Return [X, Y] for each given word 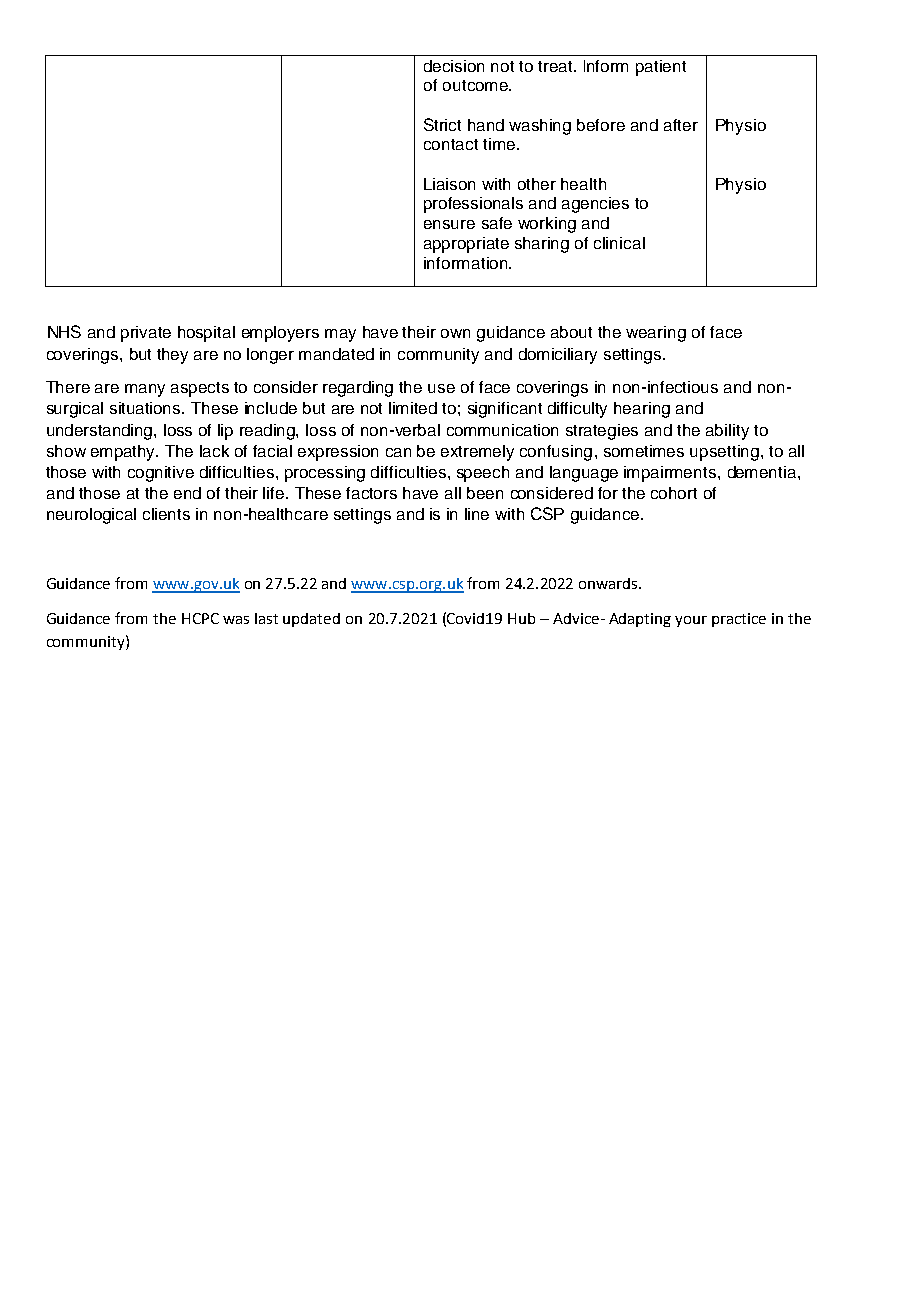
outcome [476, 85]
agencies [595, 205]
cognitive [161, 474]
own [455, 333]
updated [311, 620]
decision [454, 66]
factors [371, 493]
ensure [449, 224]
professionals [473, 205]
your [691, 621]
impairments [671, 474]
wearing [656, 334]
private [146, 334]
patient [661, 68]
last [266, 618]
